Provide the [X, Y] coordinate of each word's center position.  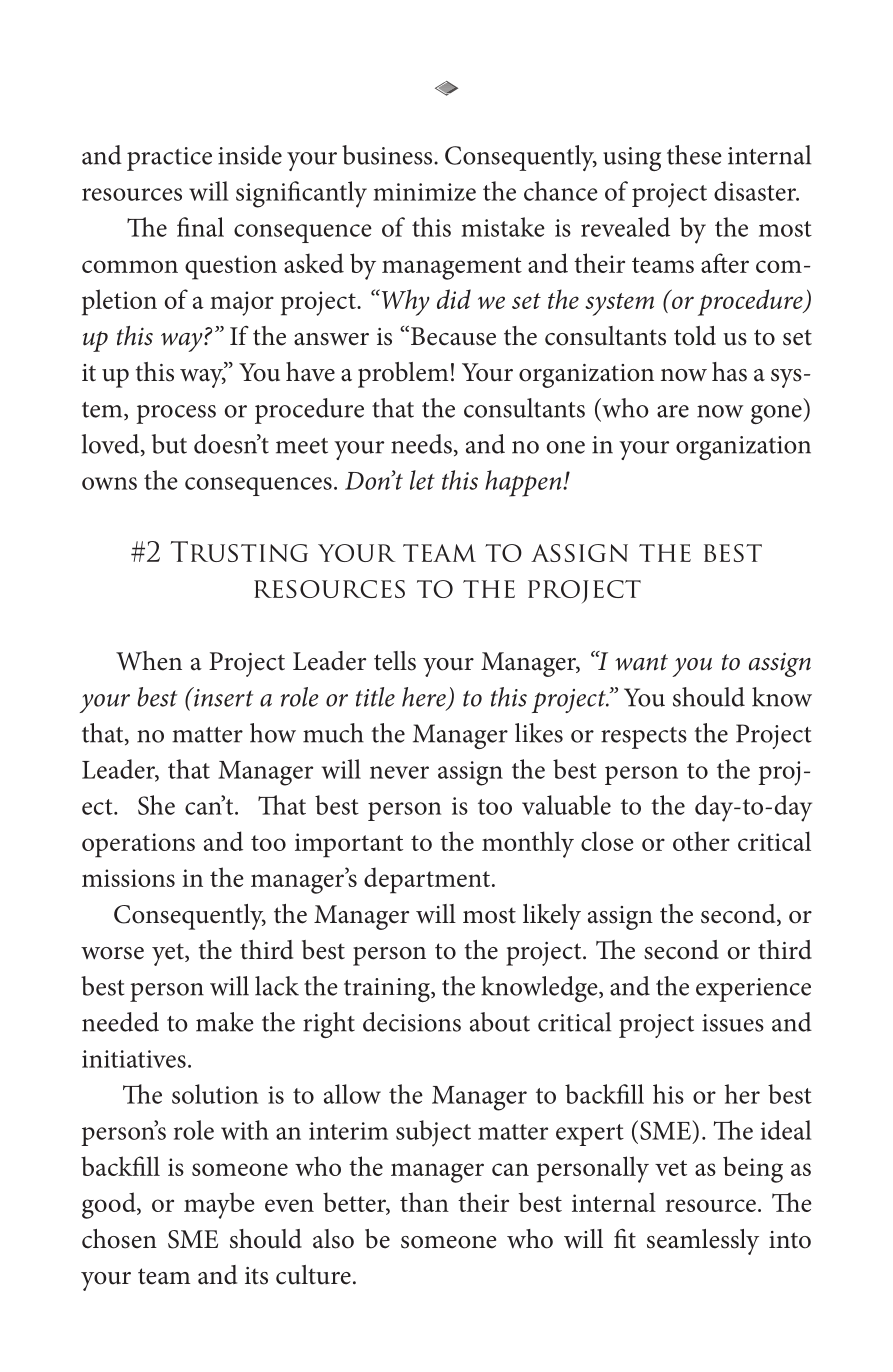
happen [524, 483]
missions [128, 878]
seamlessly [703, 1242]
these [694, 155]
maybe [219, 1205]
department [427, 880]
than [424, 1202]
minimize [424, 192]
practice [169, 159]
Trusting [239, 551]
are [673, 411]
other [701, 841]
